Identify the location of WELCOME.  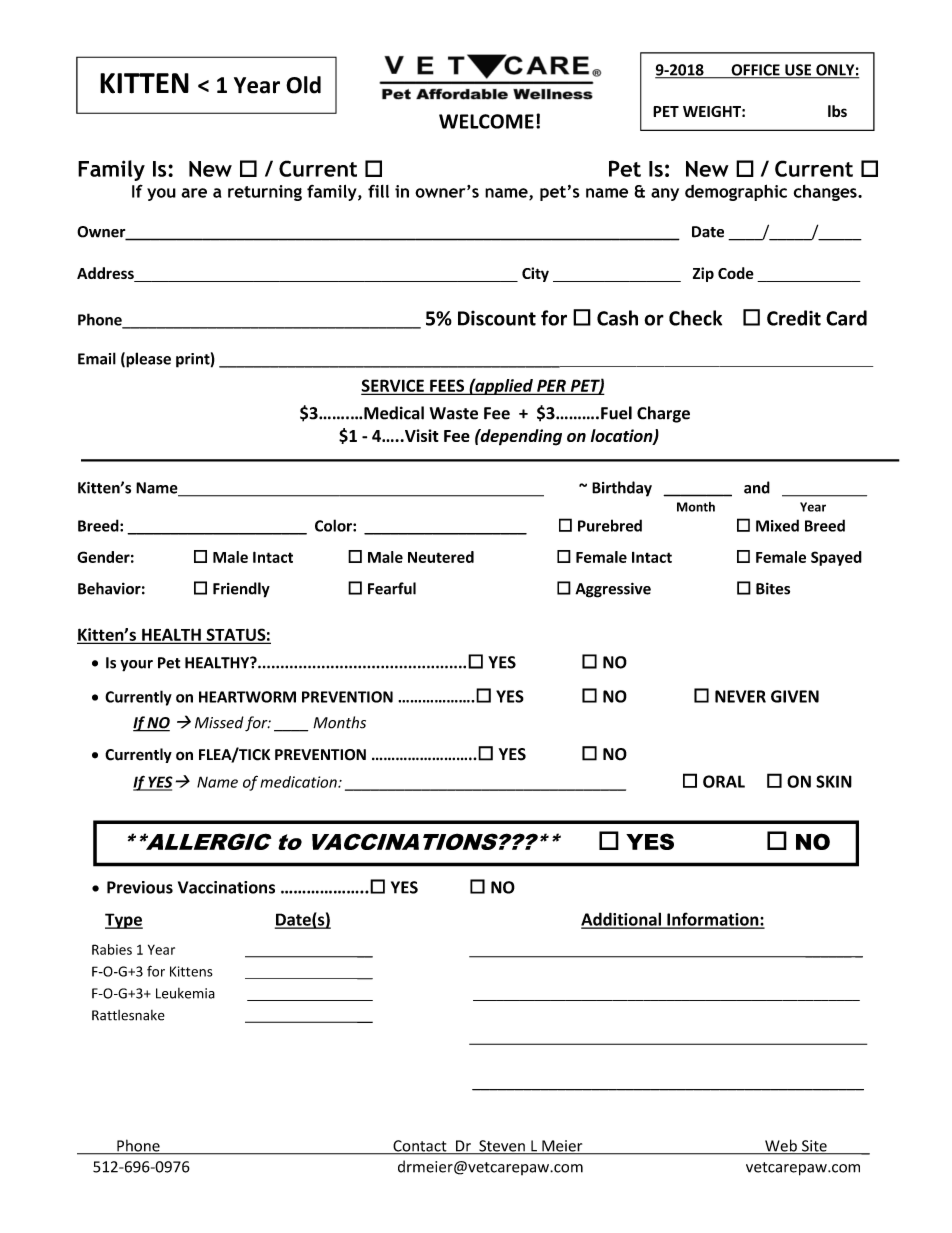
(486, 121).
